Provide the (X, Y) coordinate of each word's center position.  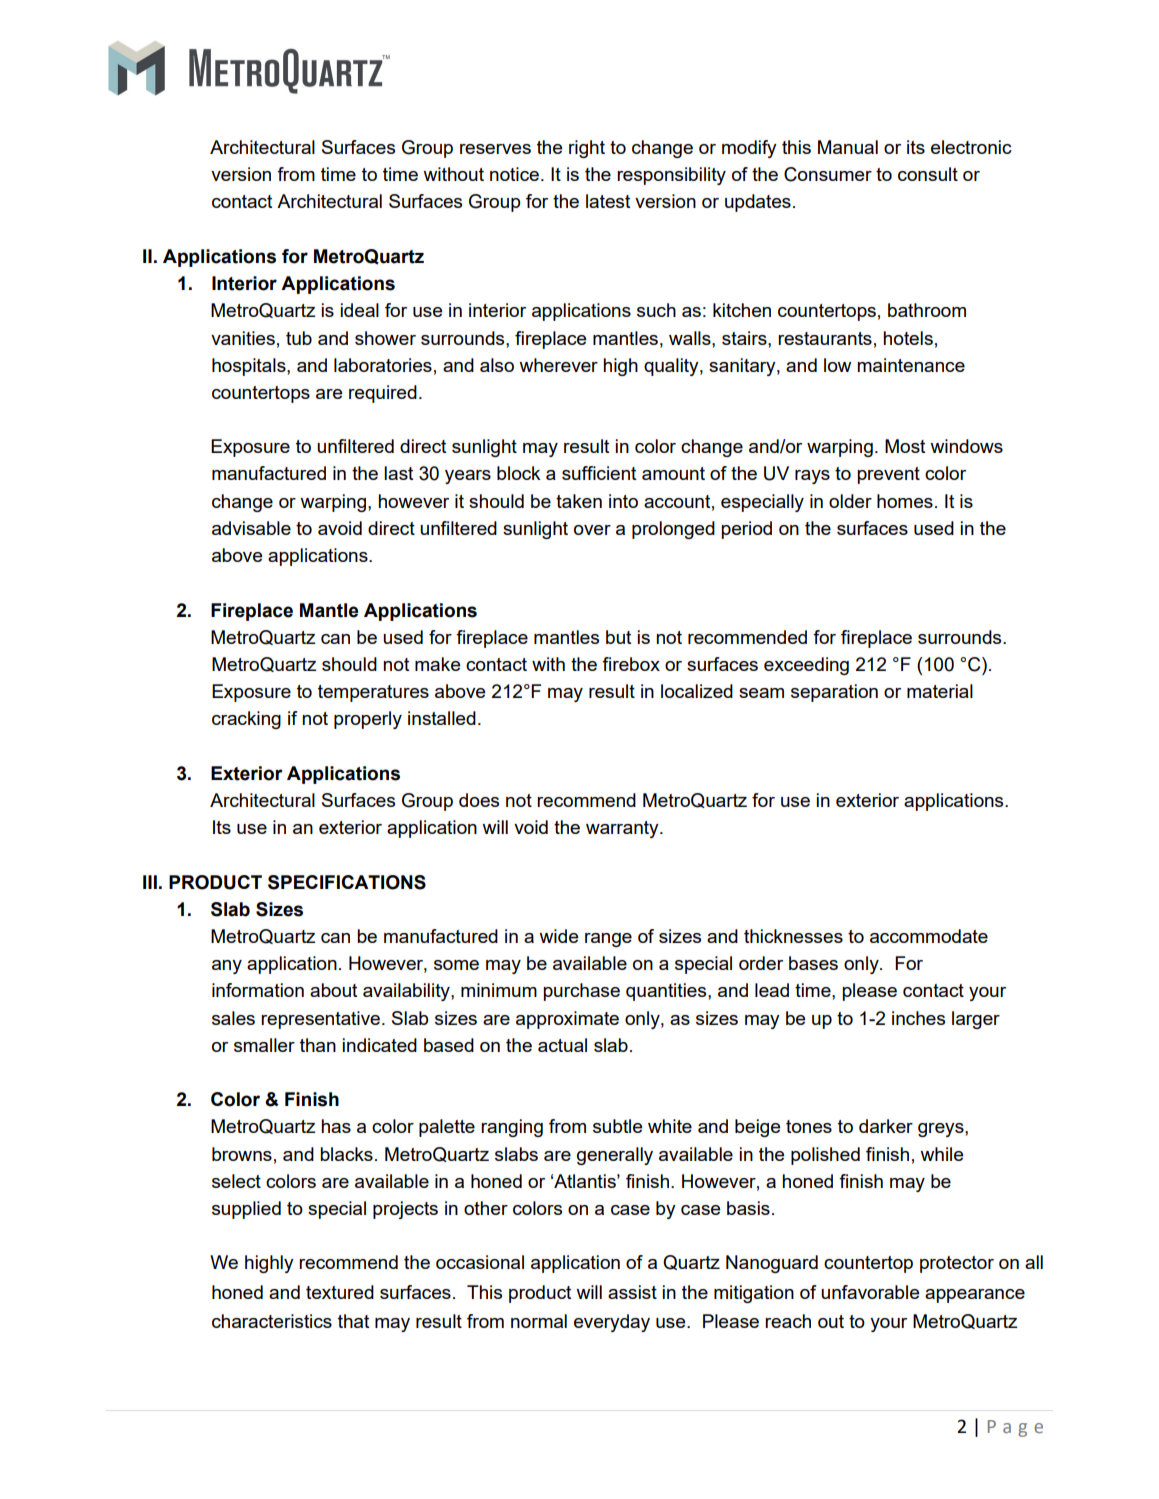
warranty (623, 829)
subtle (617, 1126)
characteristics (272, 1321)
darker (886, 1126)
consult (928, 174)
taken (579, 501)
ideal (359, 310)
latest (608, 201)
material (940, 691)
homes (905, 501)
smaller (264, 1045)
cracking (246, 720)
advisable (251, 528)
